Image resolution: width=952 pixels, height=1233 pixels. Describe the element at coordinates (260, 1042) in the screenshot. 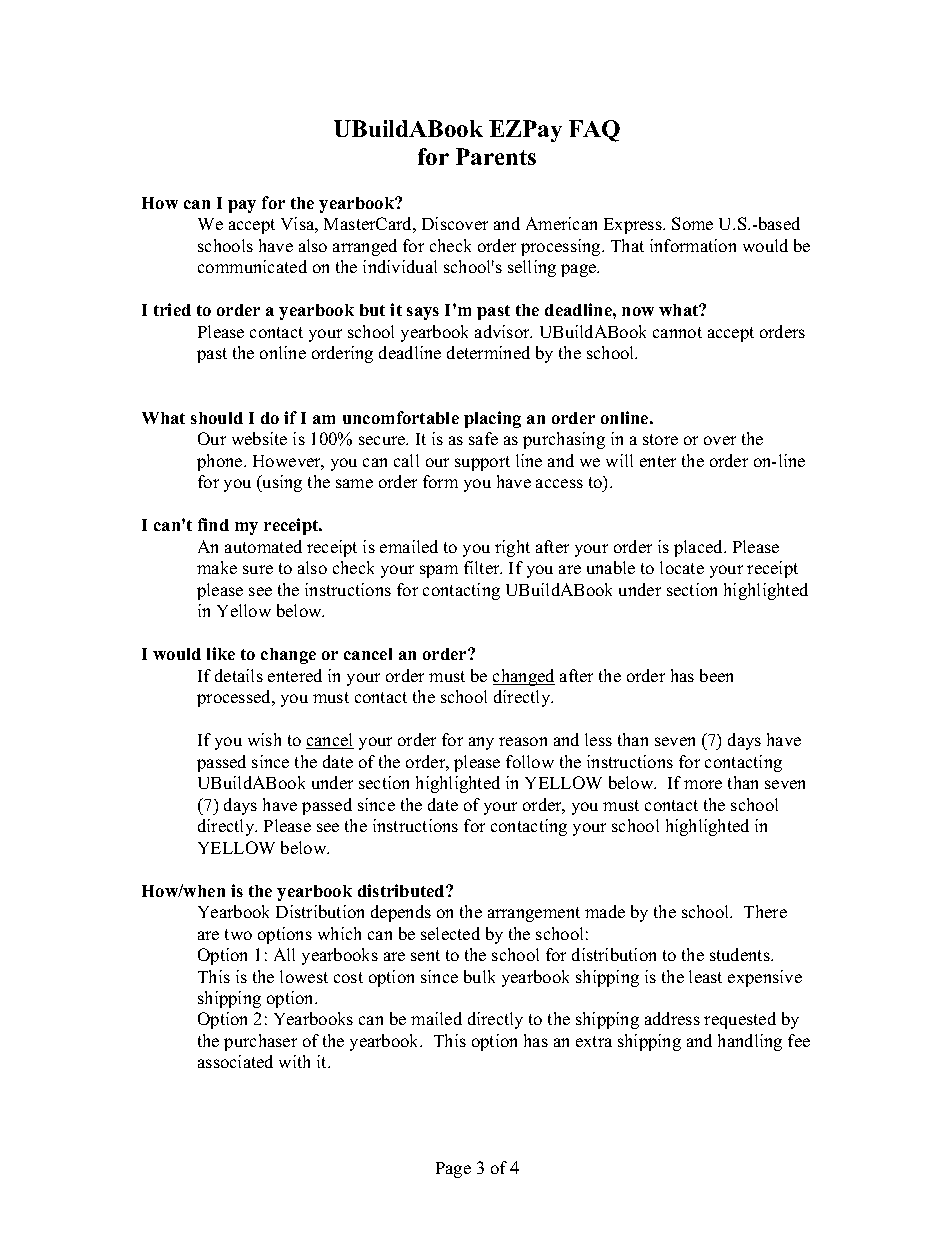

I see `purchaser` at that location.
